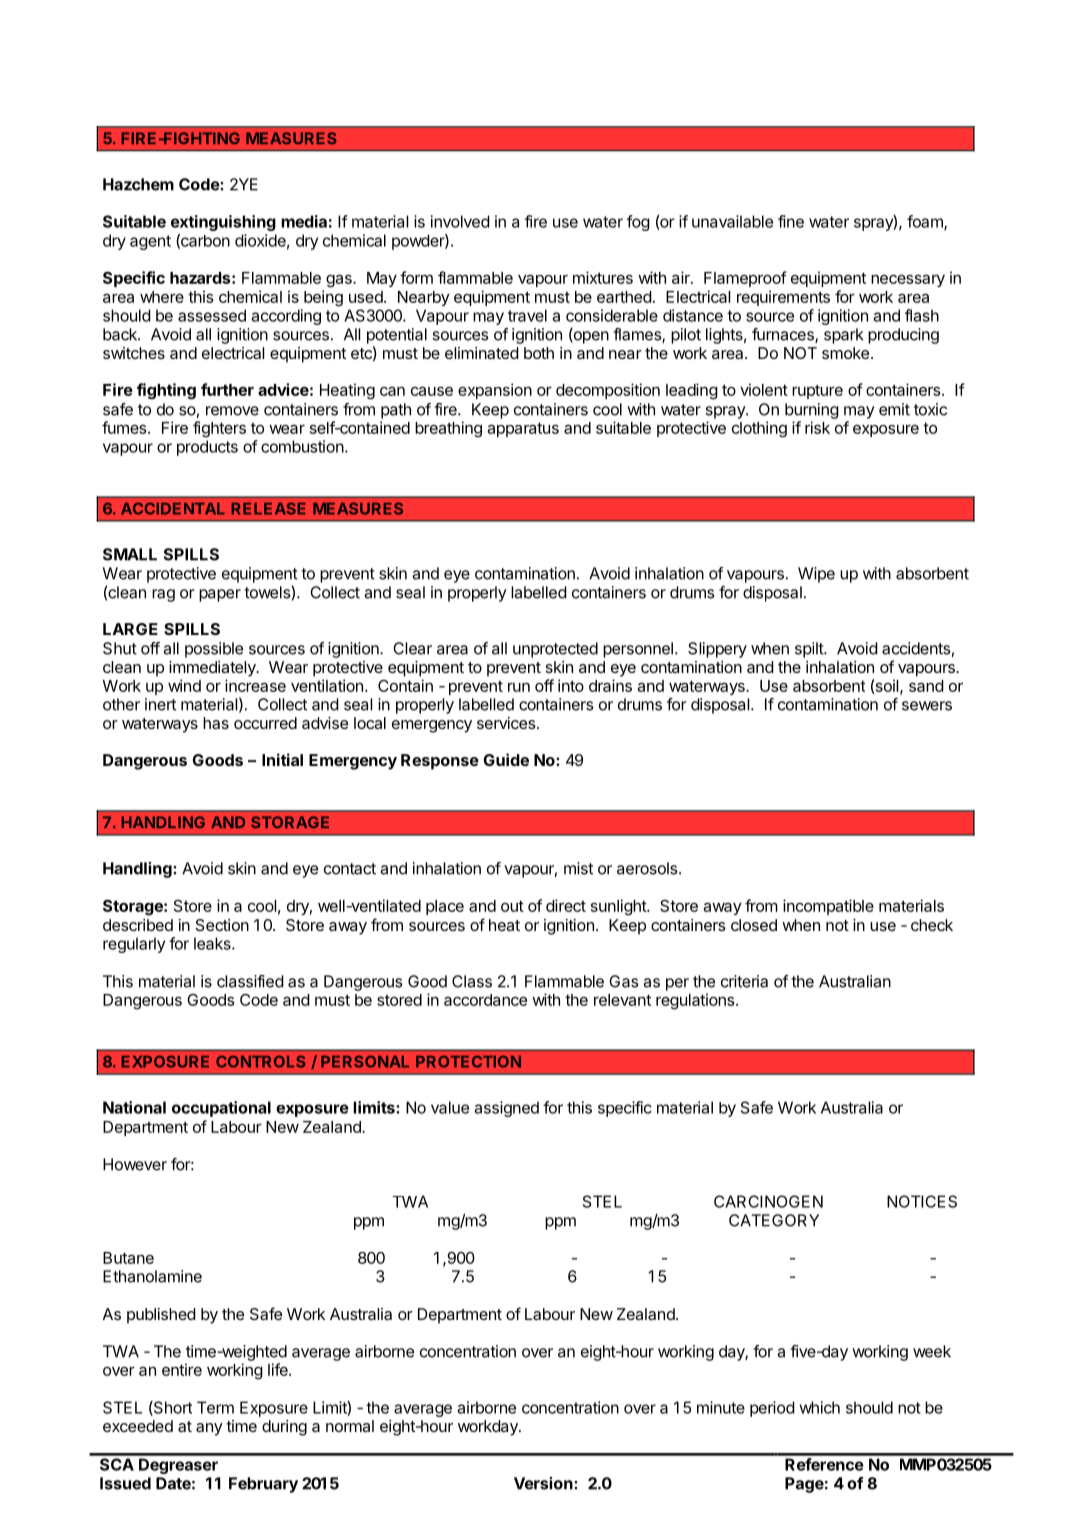 The image size is (1076, 1522). I want to click on spilt, so click(810, 650).
